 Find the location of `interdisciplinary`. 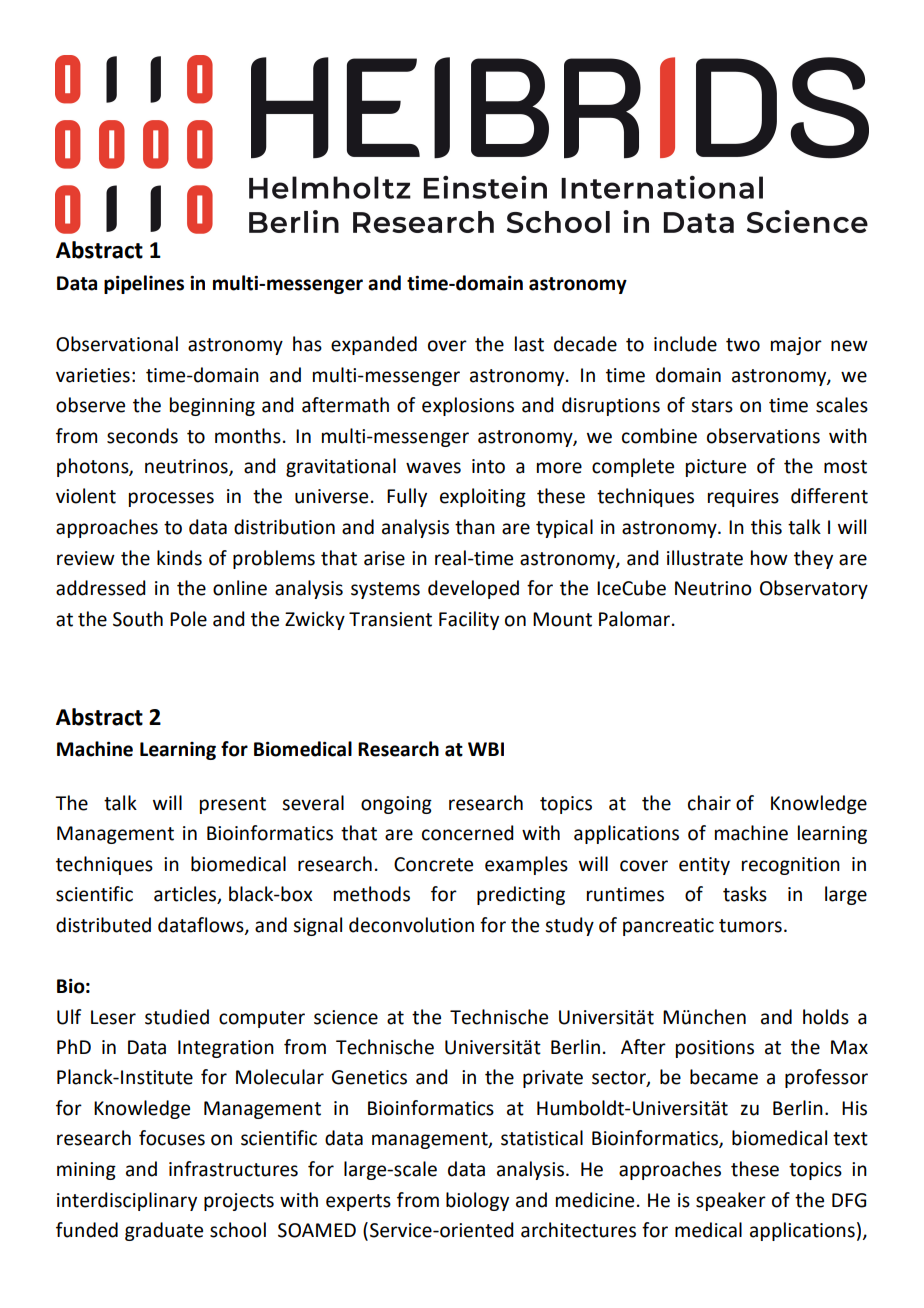

interdisciplinary is located at coordinates (127, 1201).
